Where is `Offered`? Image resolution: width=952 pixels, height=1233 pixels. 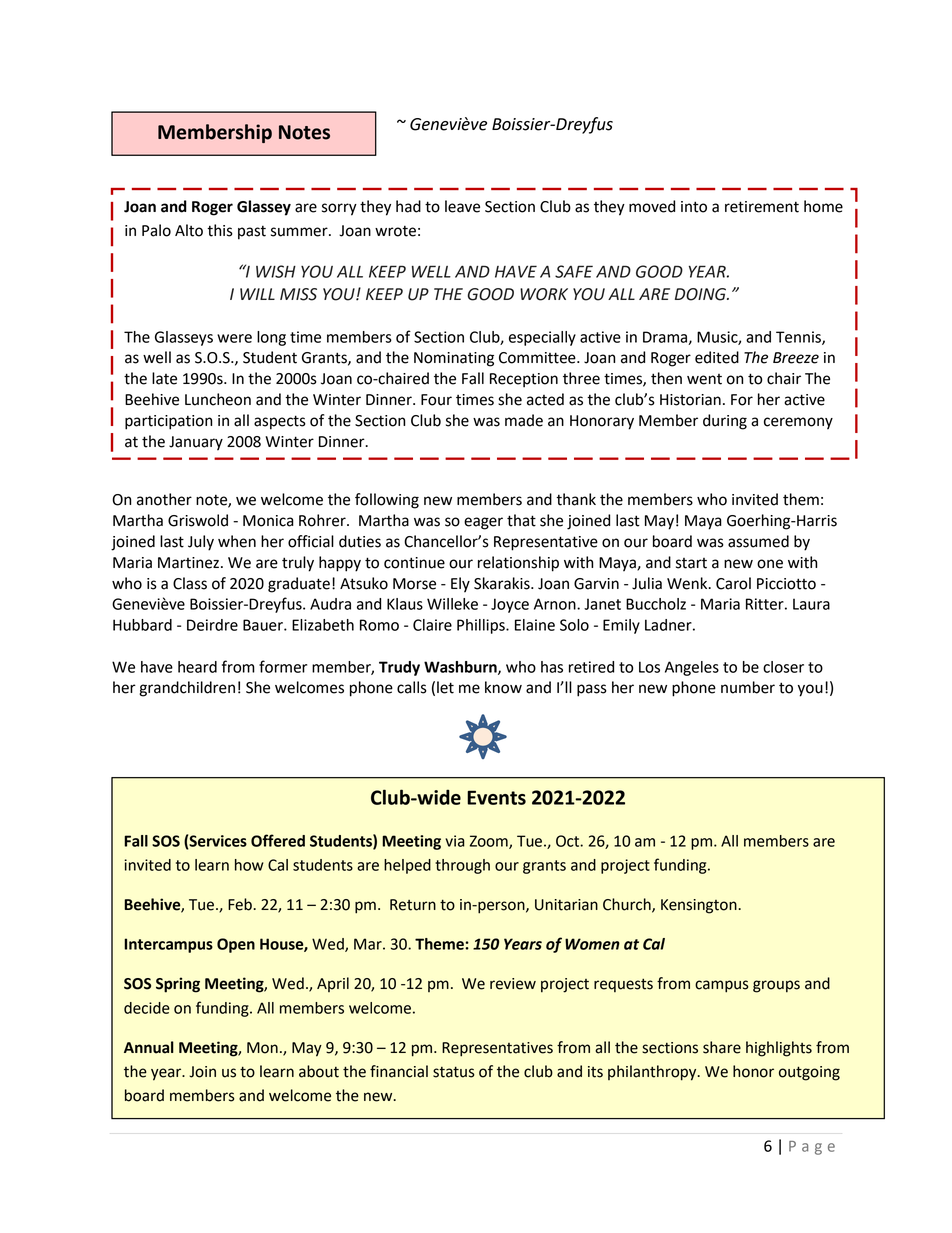 Offered is located at coordinates (278, 840).
